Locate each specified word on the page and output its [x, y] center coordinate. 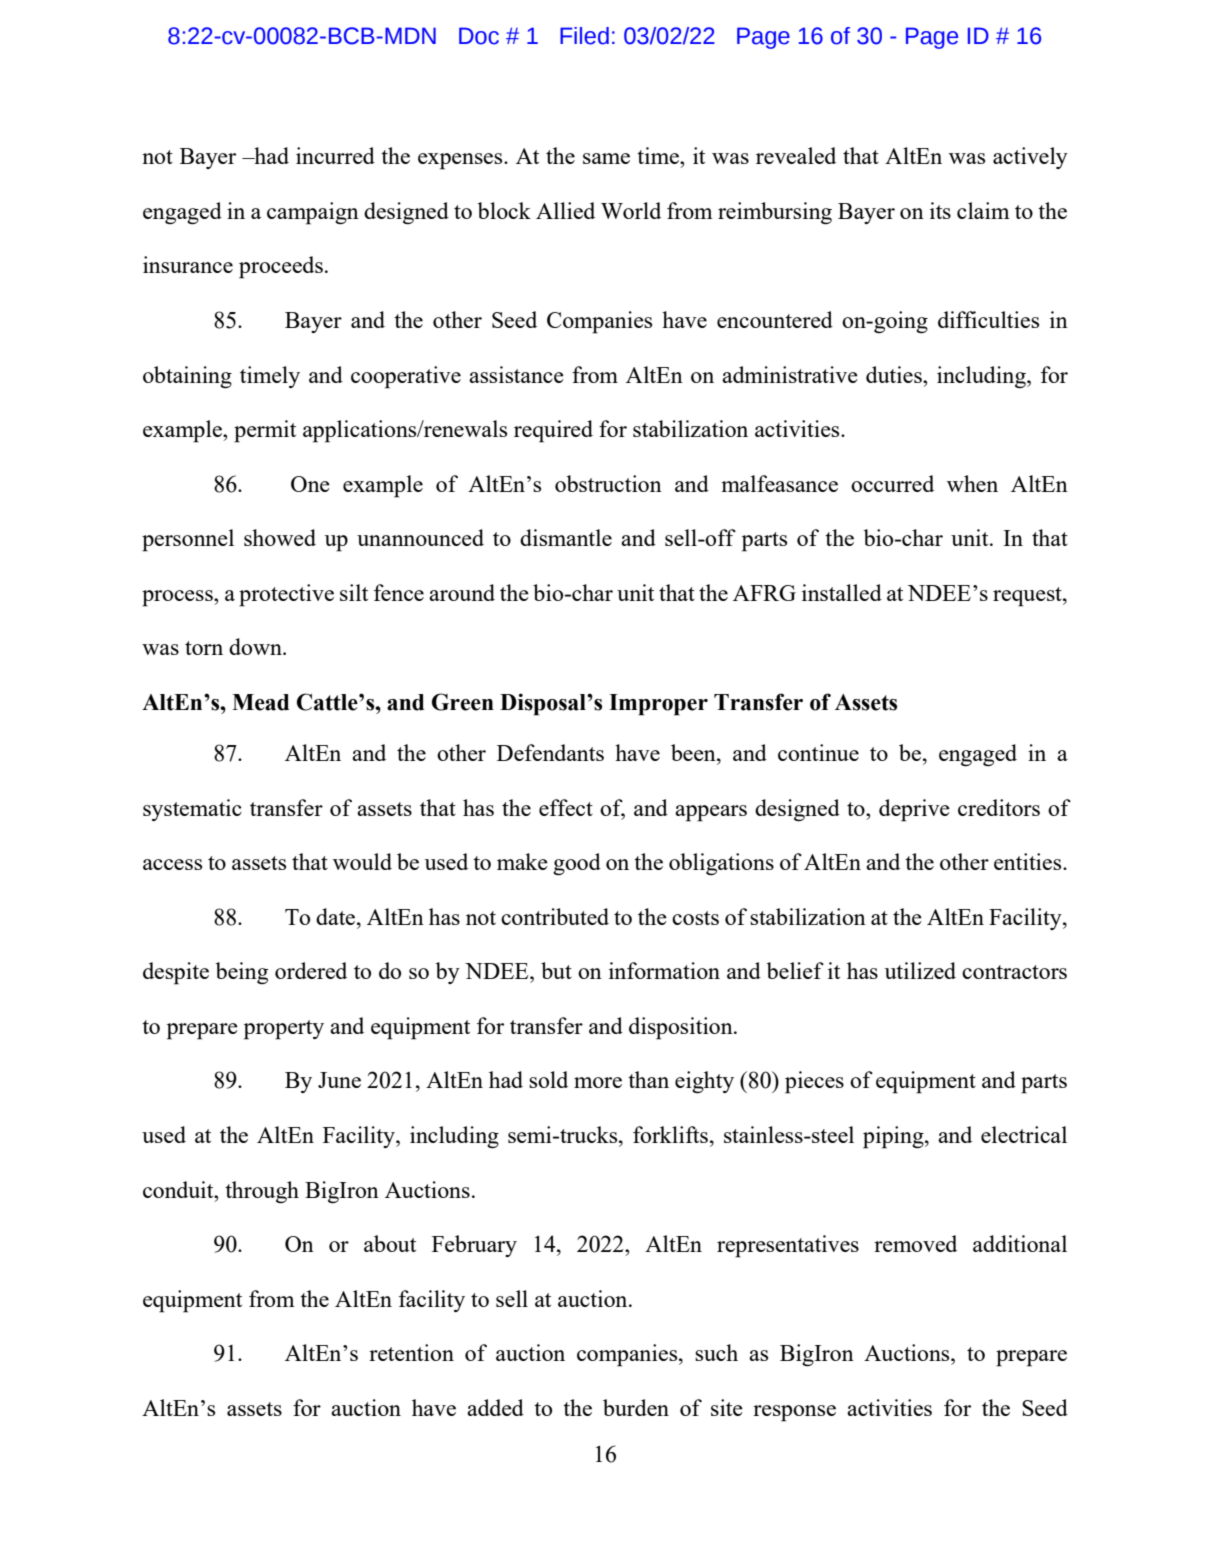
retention [411, 1352]
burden [636, 1407]
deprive [914, 810]
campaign [313, 213]
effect [566, 807]
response [794, 1413]
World [631, 210]
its [940, 210]
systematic [192, 810]
